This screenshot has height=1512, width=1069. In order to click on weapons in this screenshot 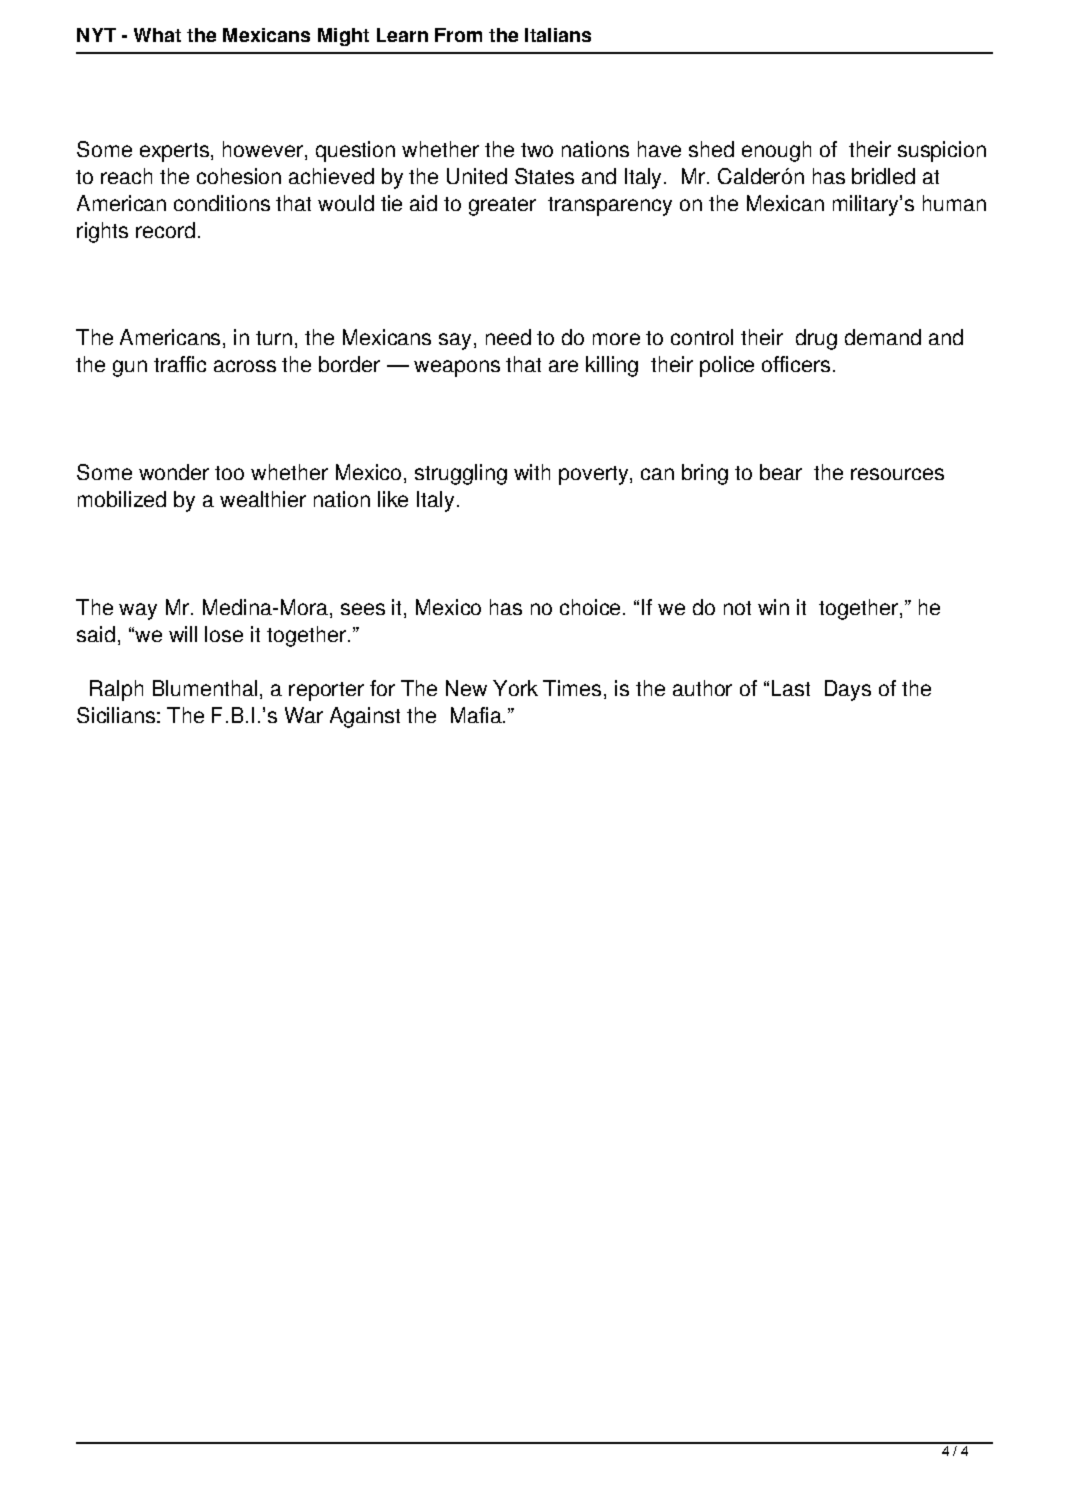, I will do `click(457, 368)`.
